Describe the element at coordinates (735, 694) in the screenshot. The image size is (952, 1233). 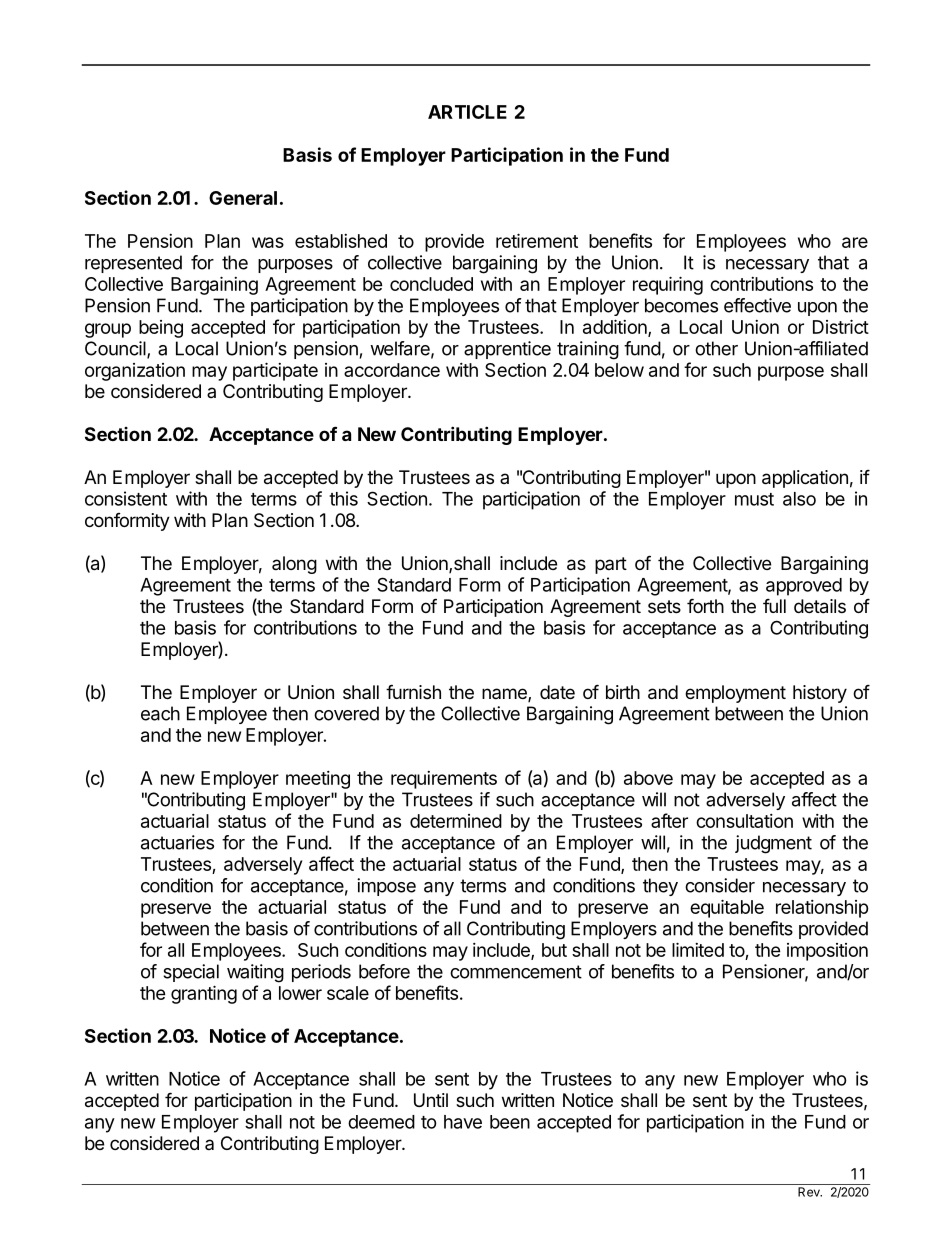
I see `employment` at that location.
